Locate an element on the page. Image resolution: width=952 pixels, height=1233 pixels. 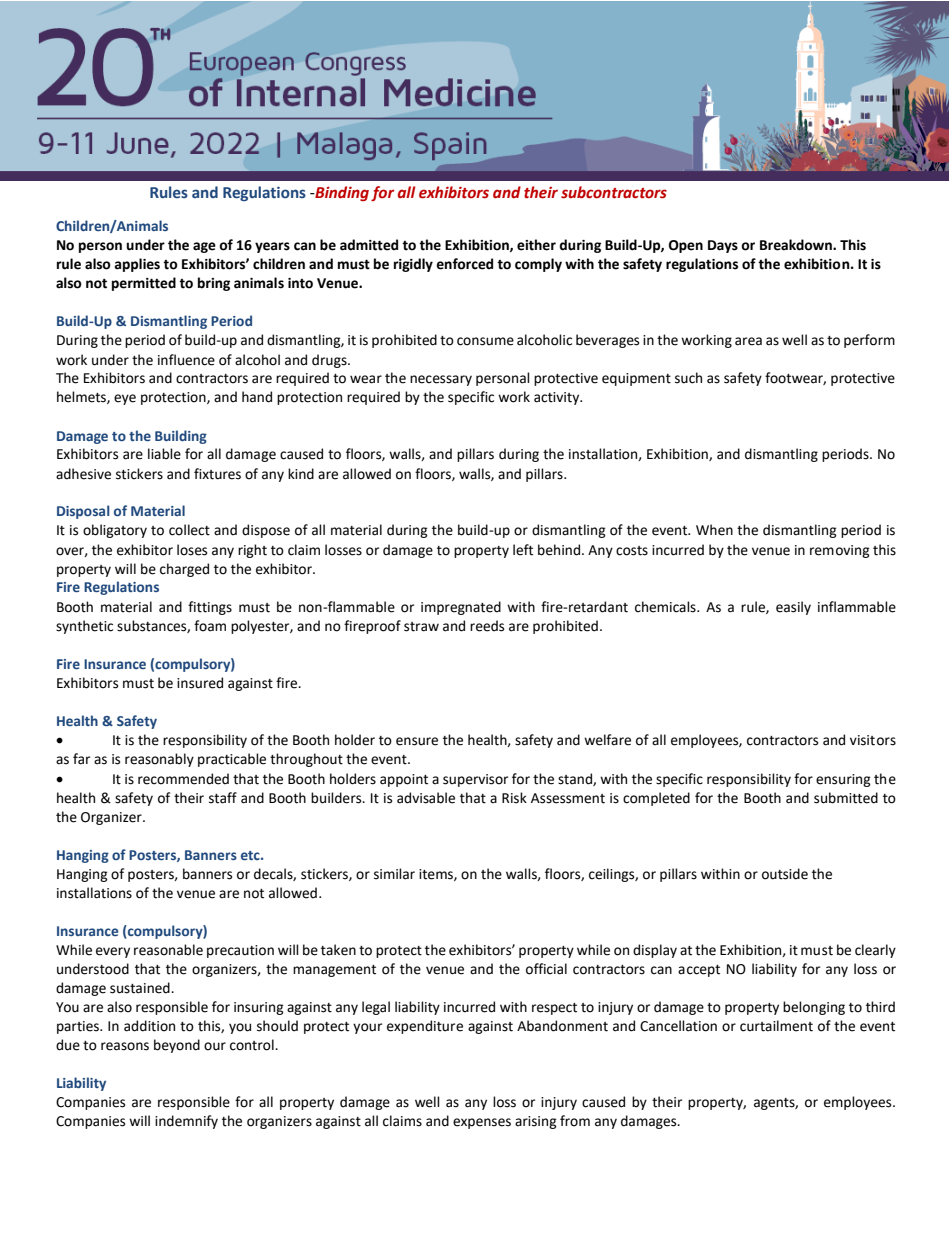
reeds is located at coordinates (487, 626).
